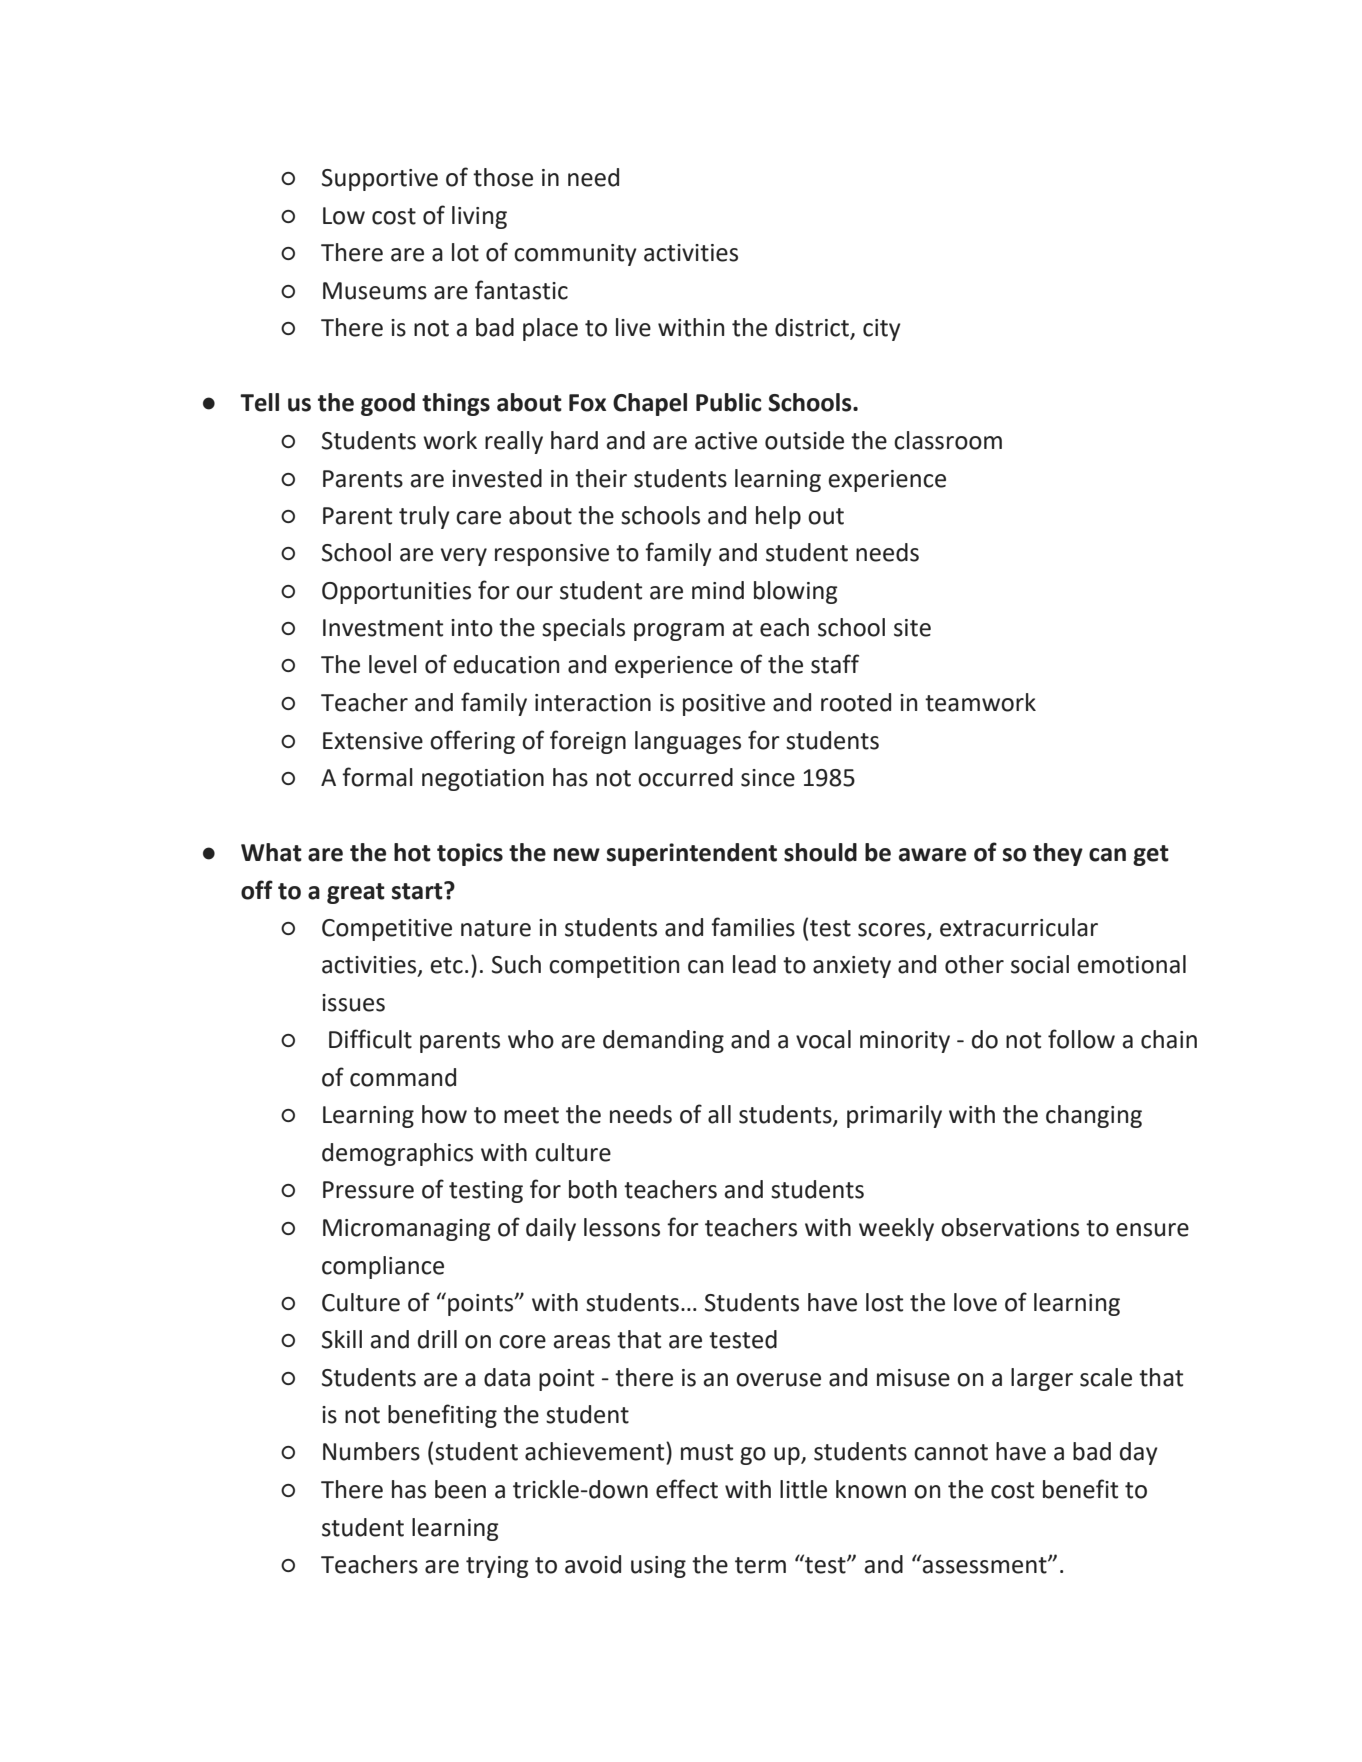 Image resolution: width=1362 pixels, height=1762 pixels. I want to click on they, so click(1058, 854).
